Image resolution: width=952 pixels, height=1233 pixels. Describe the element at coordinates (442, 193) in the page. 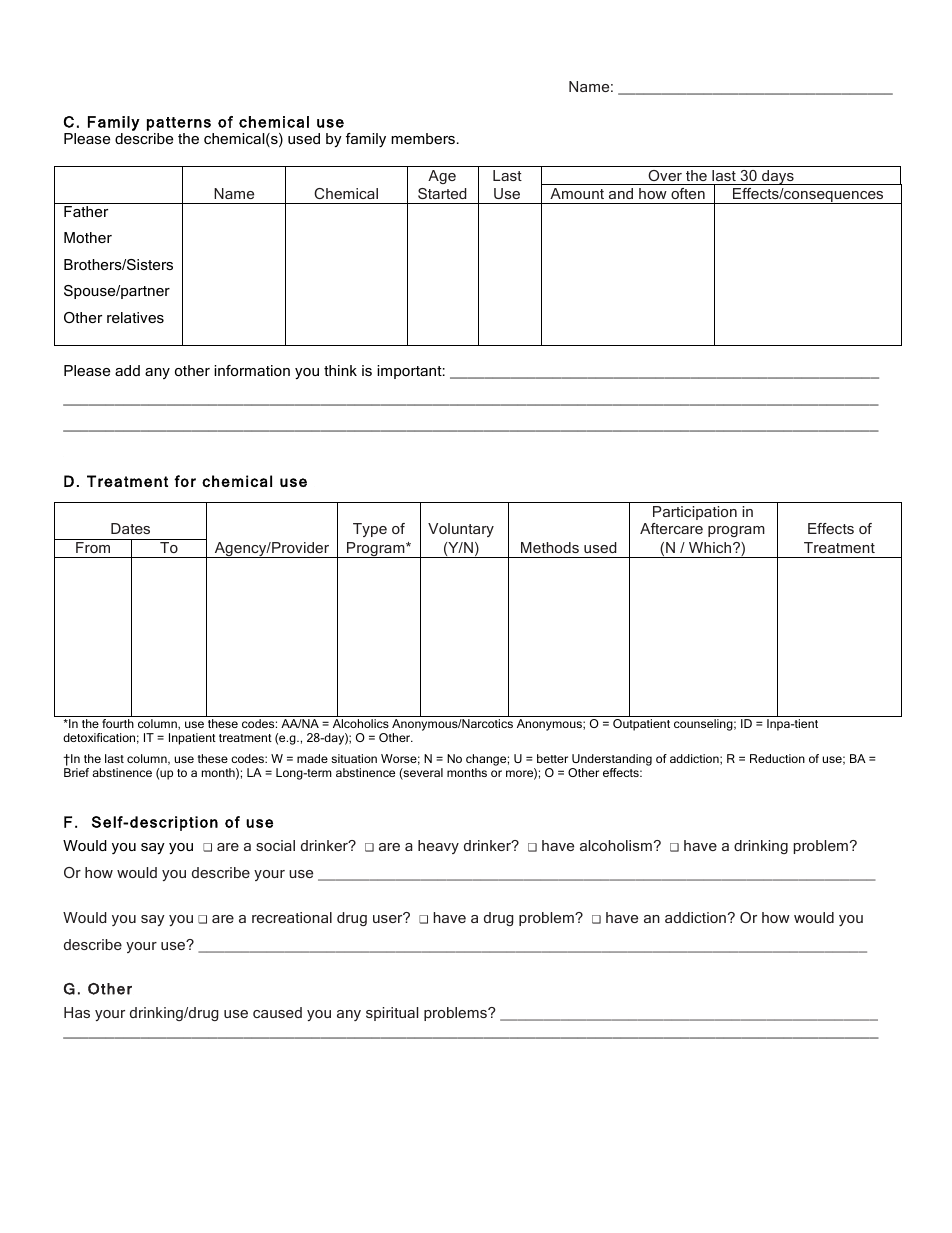

I see `Started` at that location.
